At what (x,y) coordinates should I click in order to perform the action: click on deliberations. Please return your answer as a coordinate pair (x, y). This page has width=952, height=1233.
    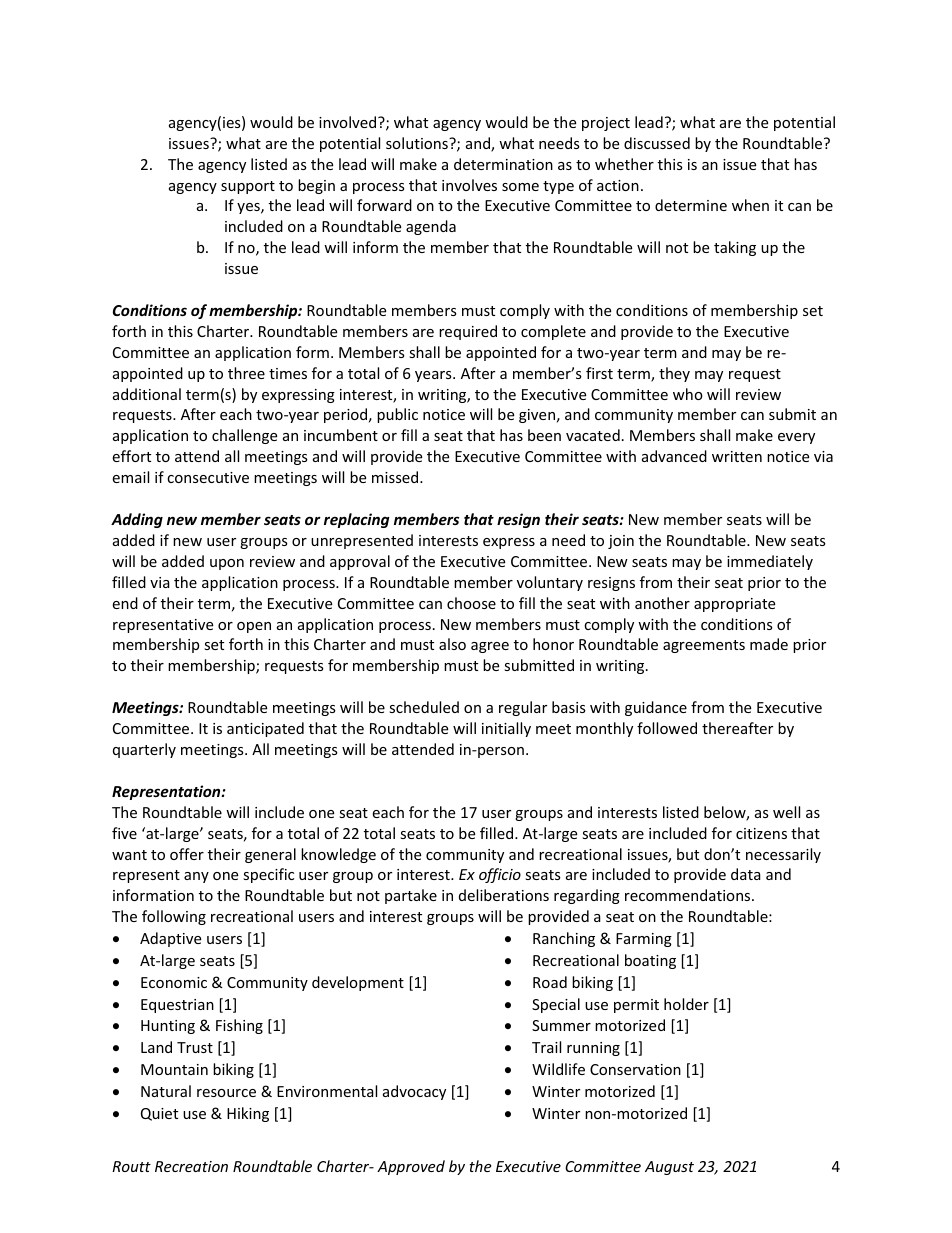
    Looking at the image, I should click on (504, 895).
